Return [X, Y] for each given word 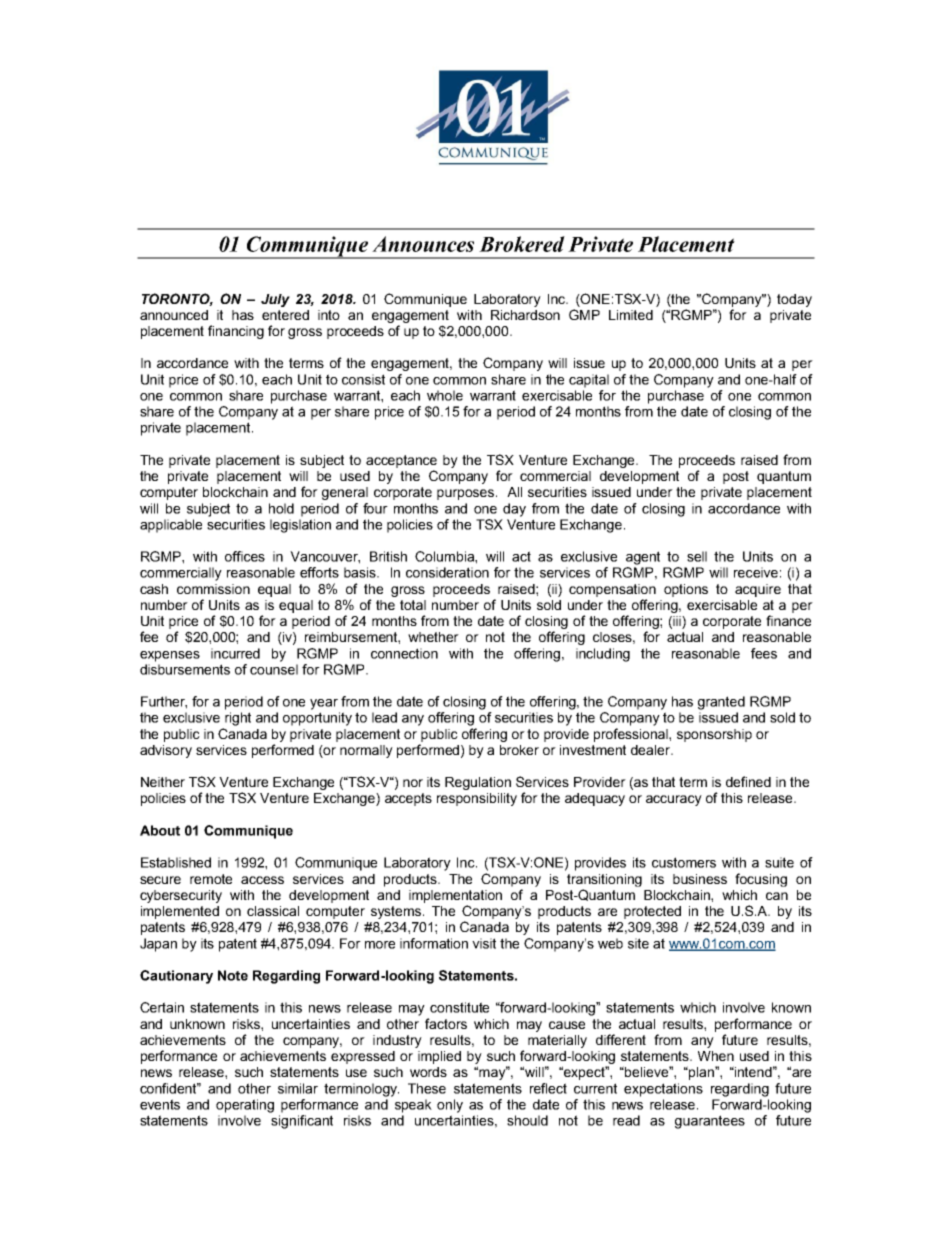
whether [433, 637]
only [450, 1106]
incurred [235, 653]
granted [721, 703]
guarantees [710, 1122]
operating [245, 1106]
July [275, 300]
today [794, 300]
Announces [423, 244]
